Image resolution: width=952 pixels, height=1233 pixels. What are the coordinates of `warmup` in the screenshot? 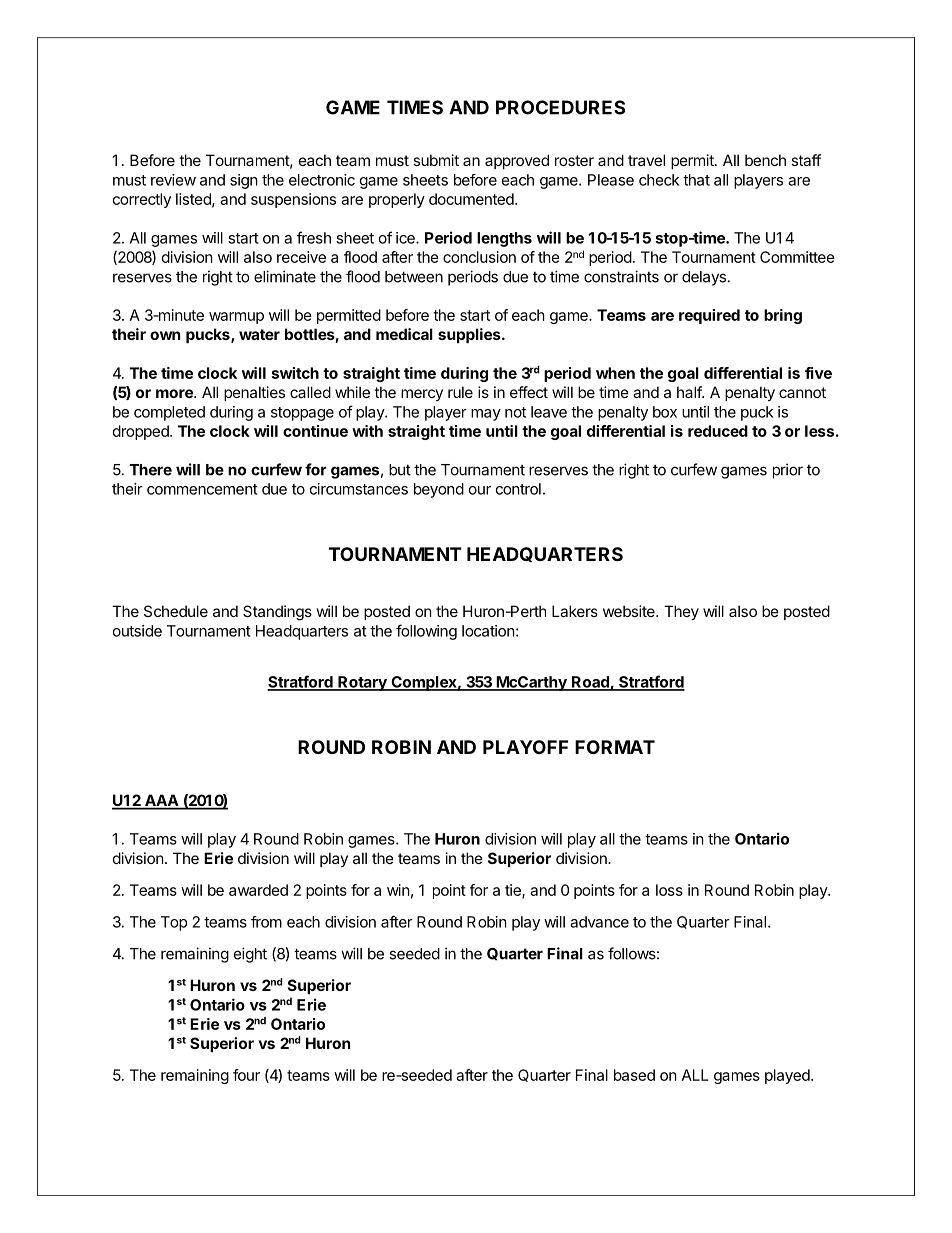 It's located at (236, 318).
